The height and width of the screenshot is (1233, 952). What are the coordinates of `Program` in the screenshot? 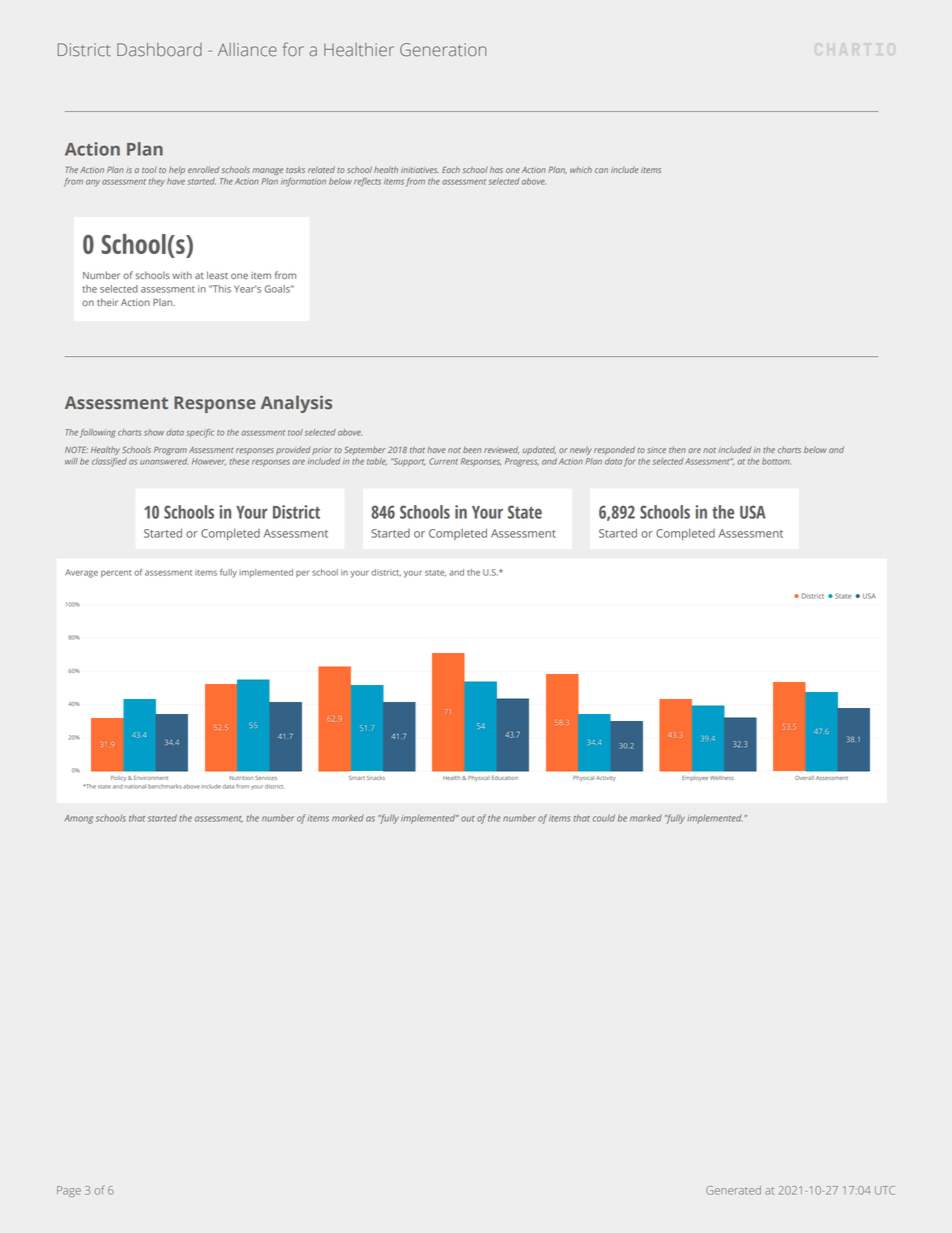 It's located at (170, 450).
